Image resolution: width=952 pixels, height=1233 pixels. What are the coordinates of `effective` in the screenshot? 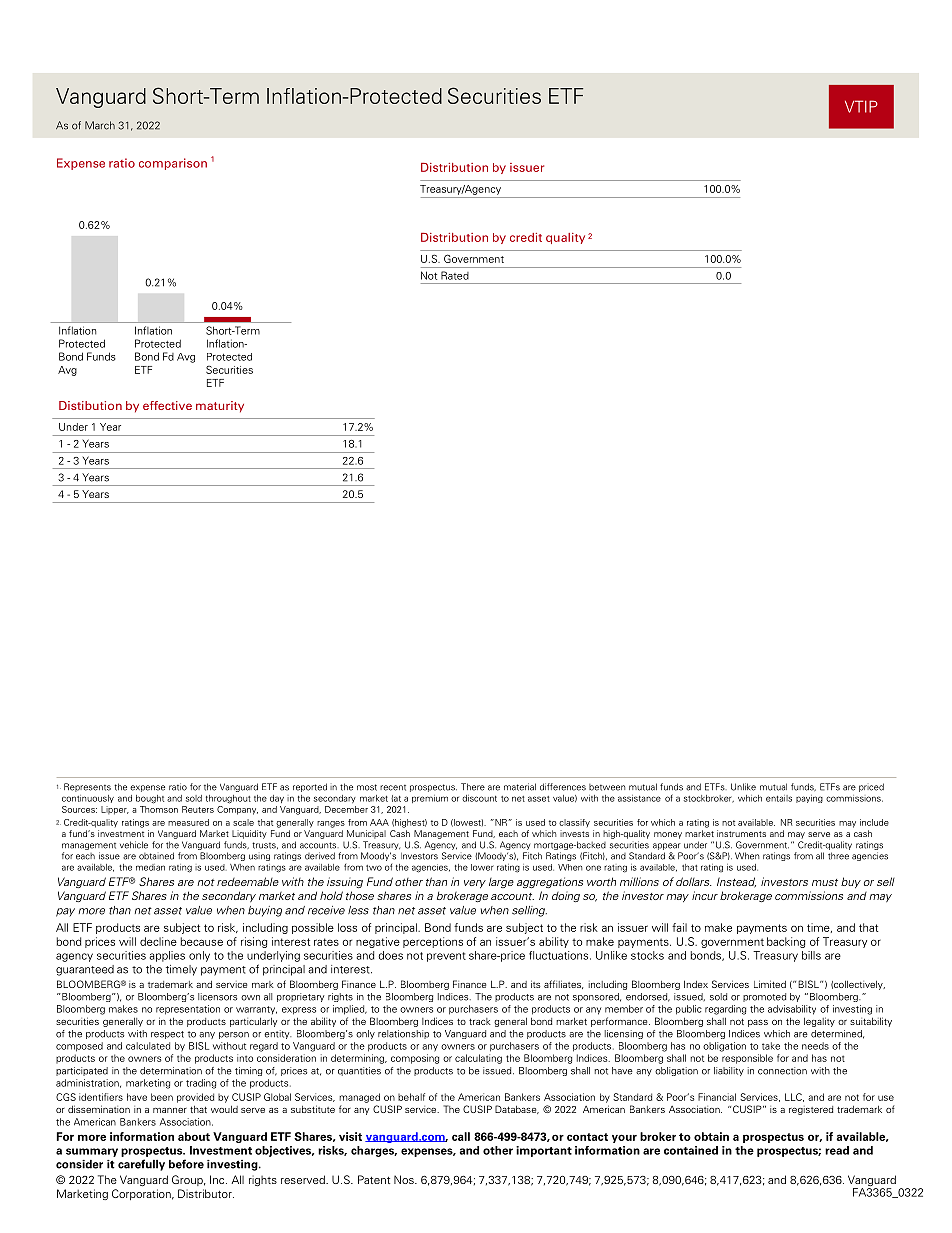 It's located at (167, 405).
